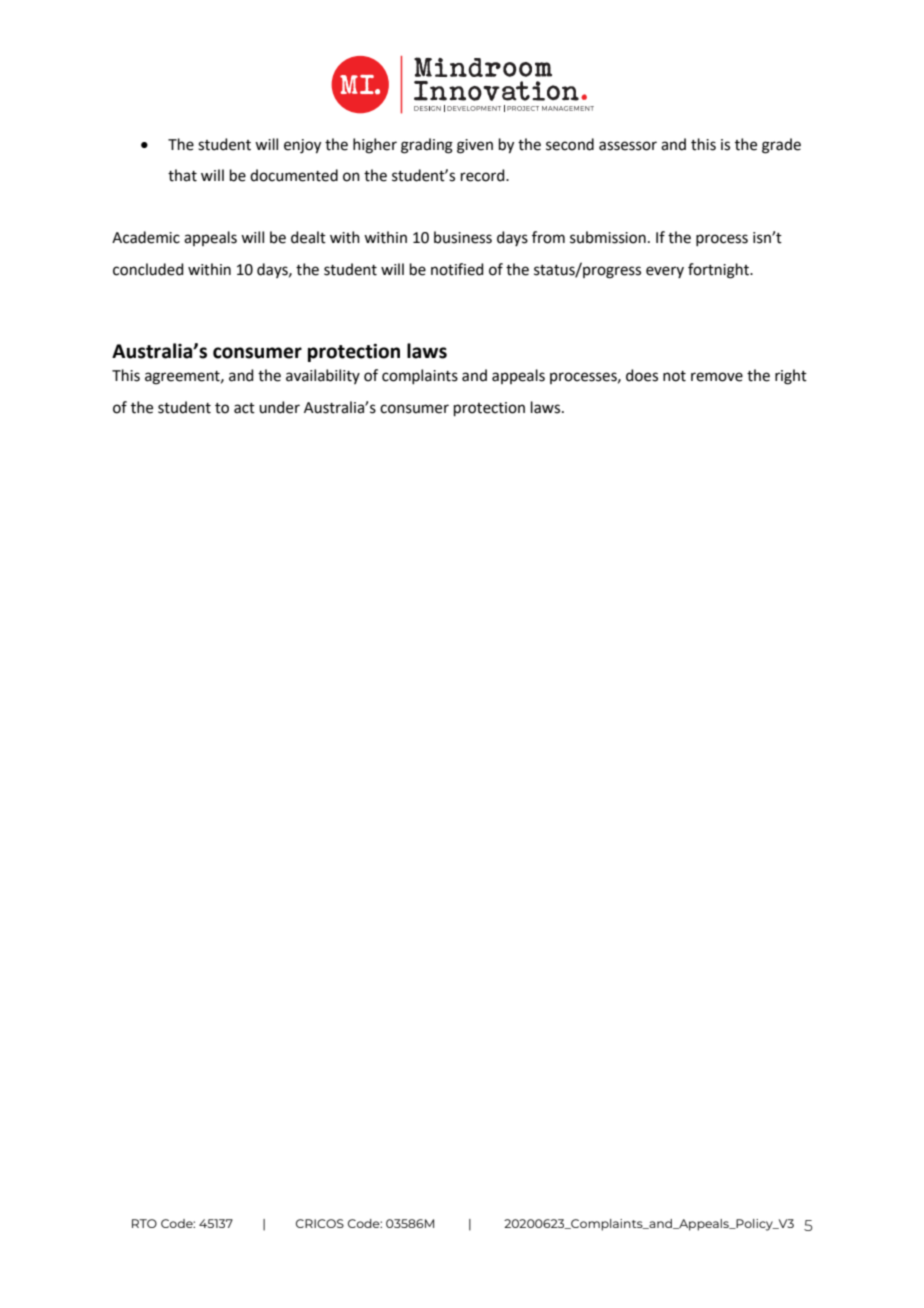  Describe the element at coordinates (717, 377) in the screenshot. I see `remove` at that location.
